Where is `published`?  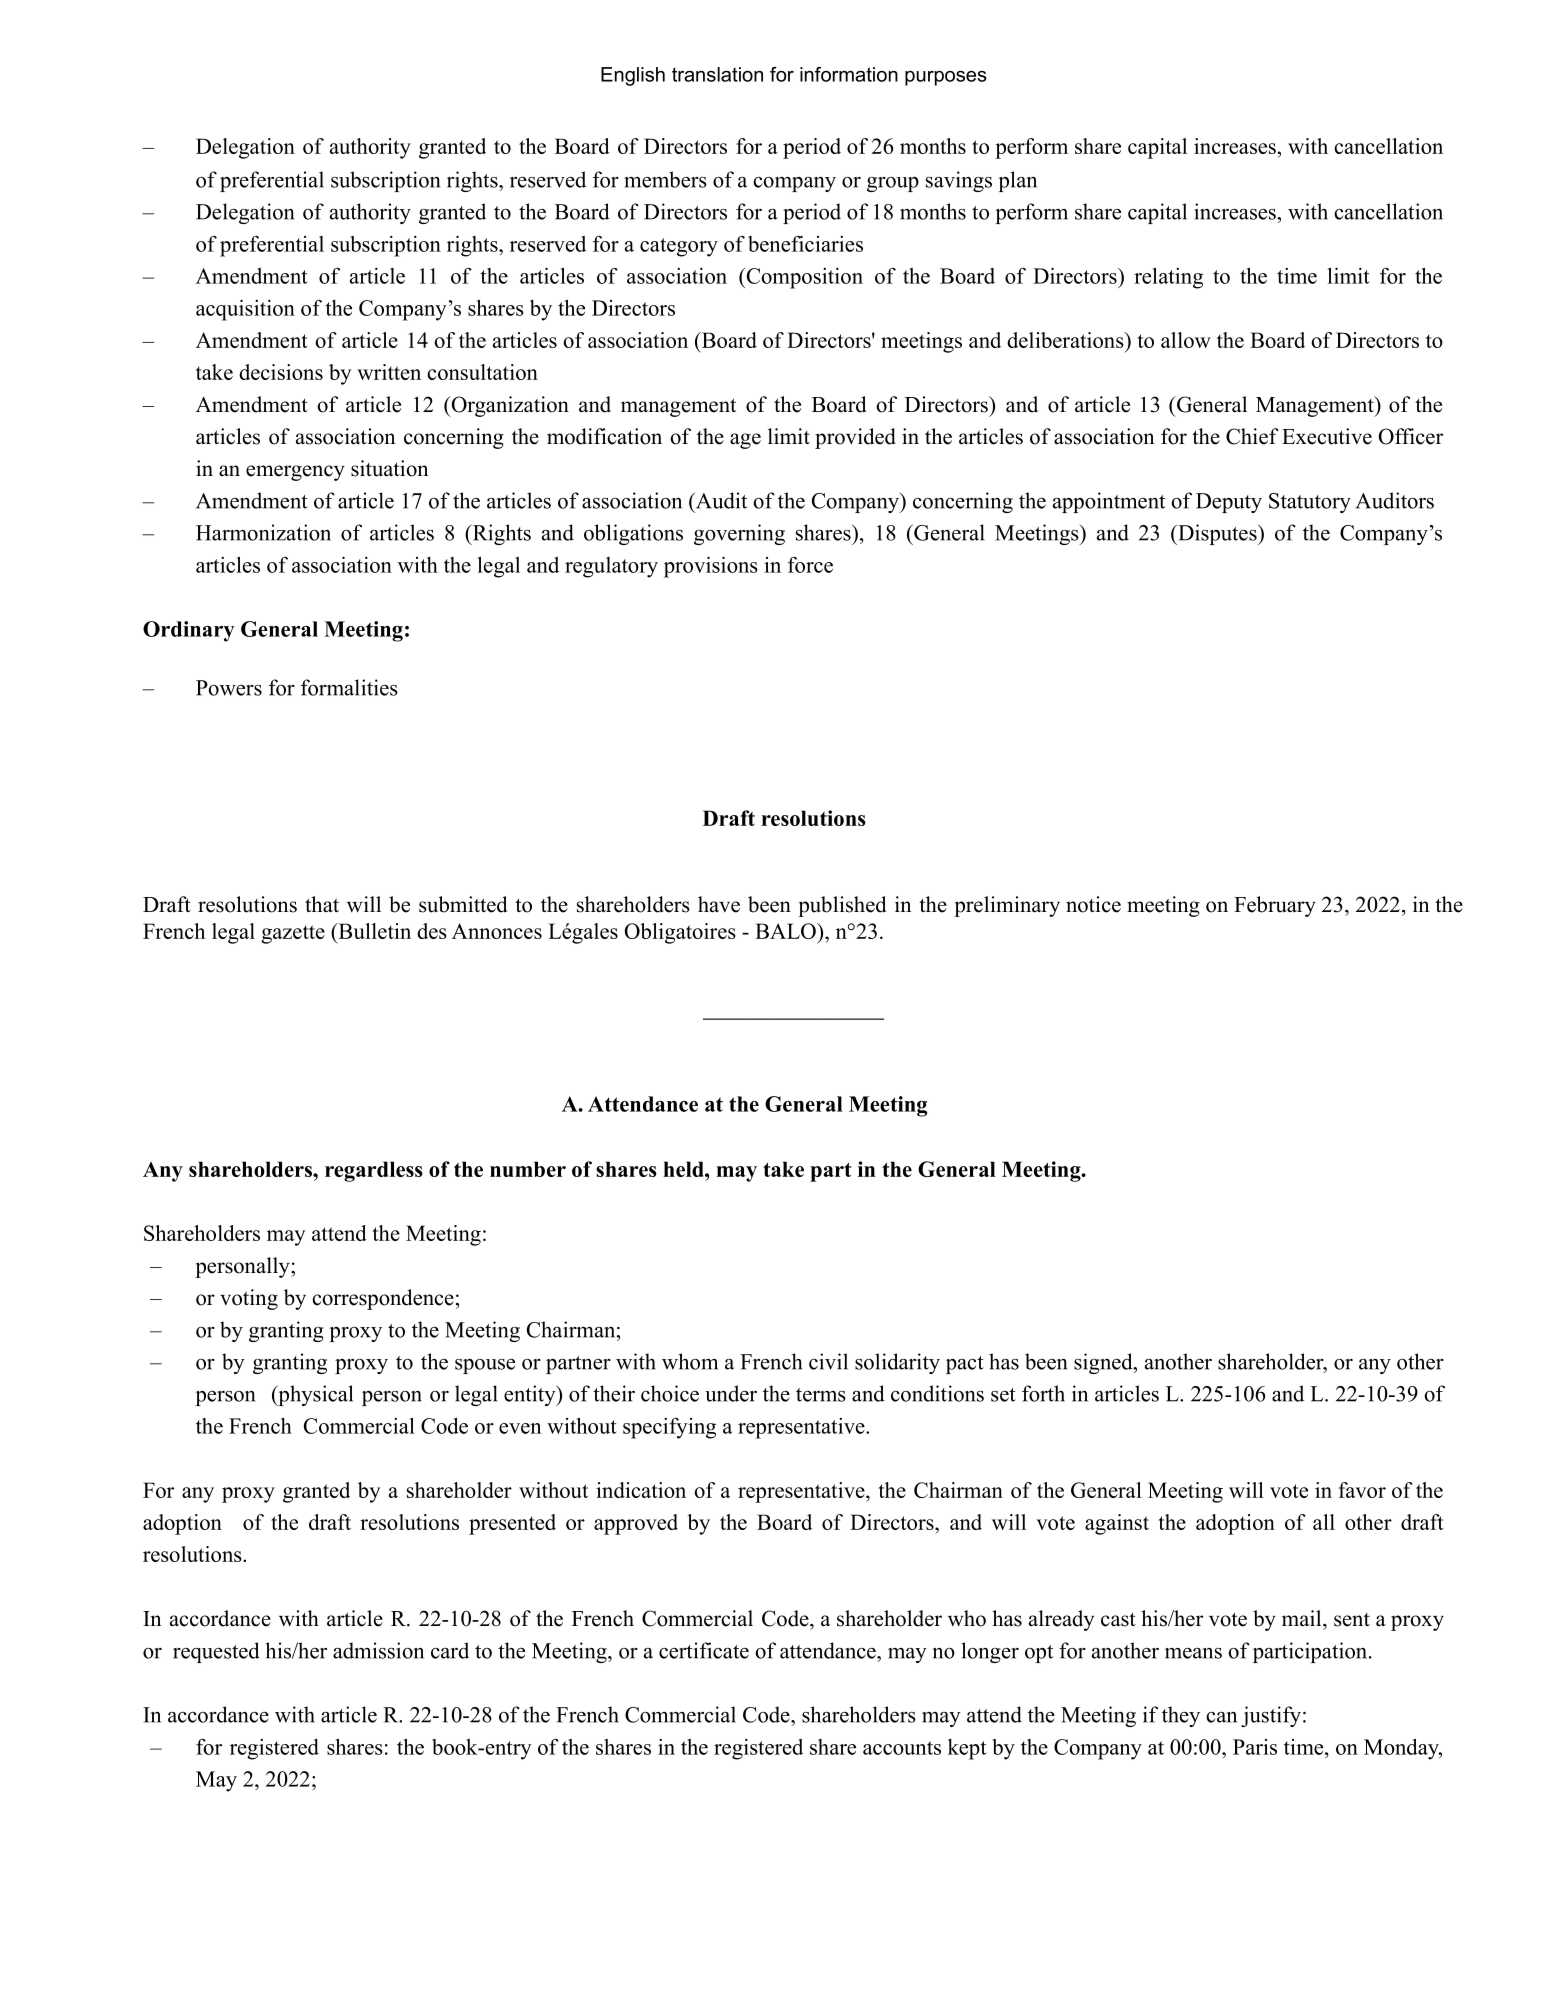 published is located at coordinates (842, 906).
